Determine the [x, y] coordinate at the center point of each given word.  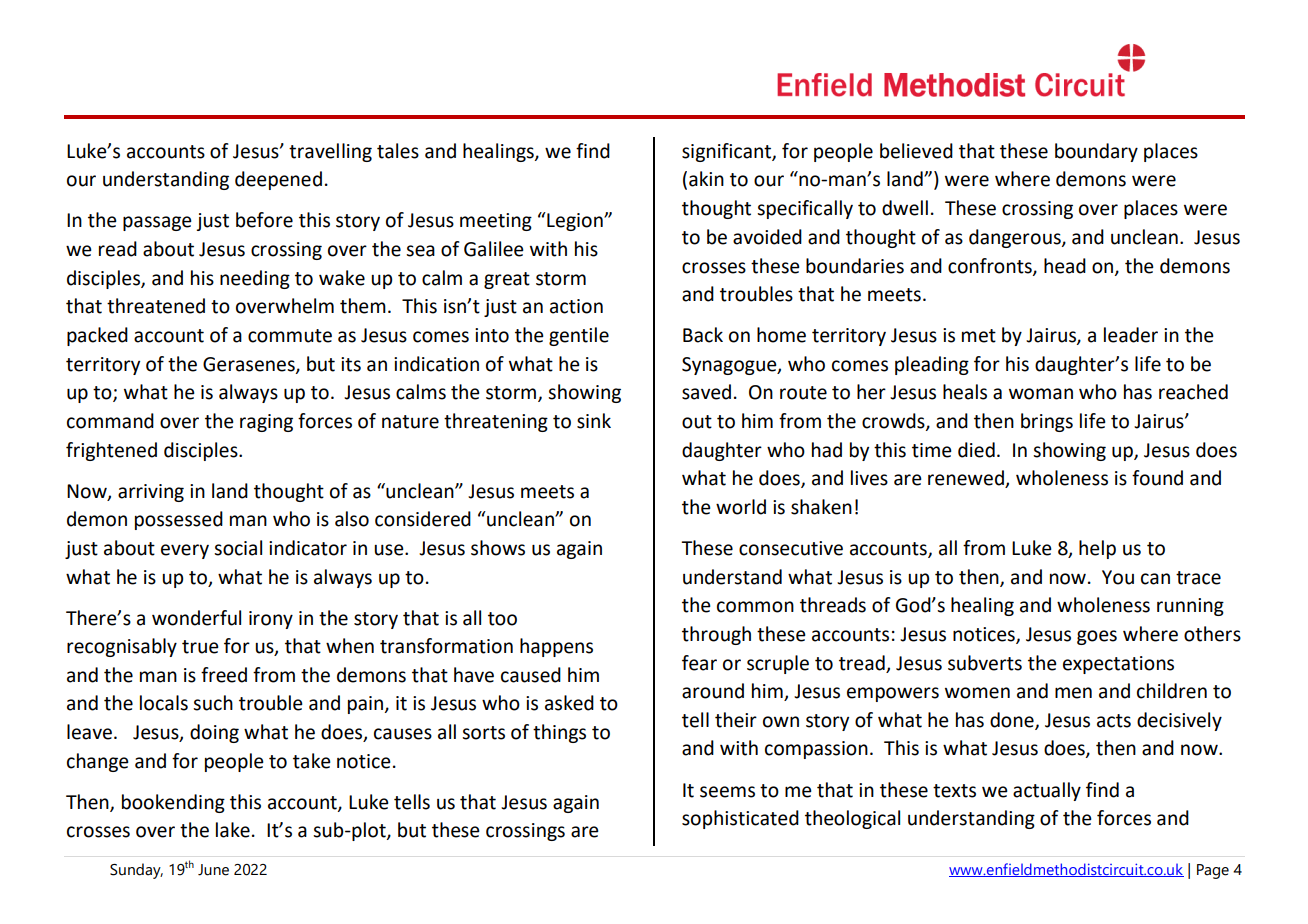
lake [233, 830]
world [741, 507]
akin [706, 179]
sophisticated [740, 819]
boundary [1096, 152]
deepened [278, 180]
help [1097, 549]
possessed [179, 520]
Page [1213, 871]
